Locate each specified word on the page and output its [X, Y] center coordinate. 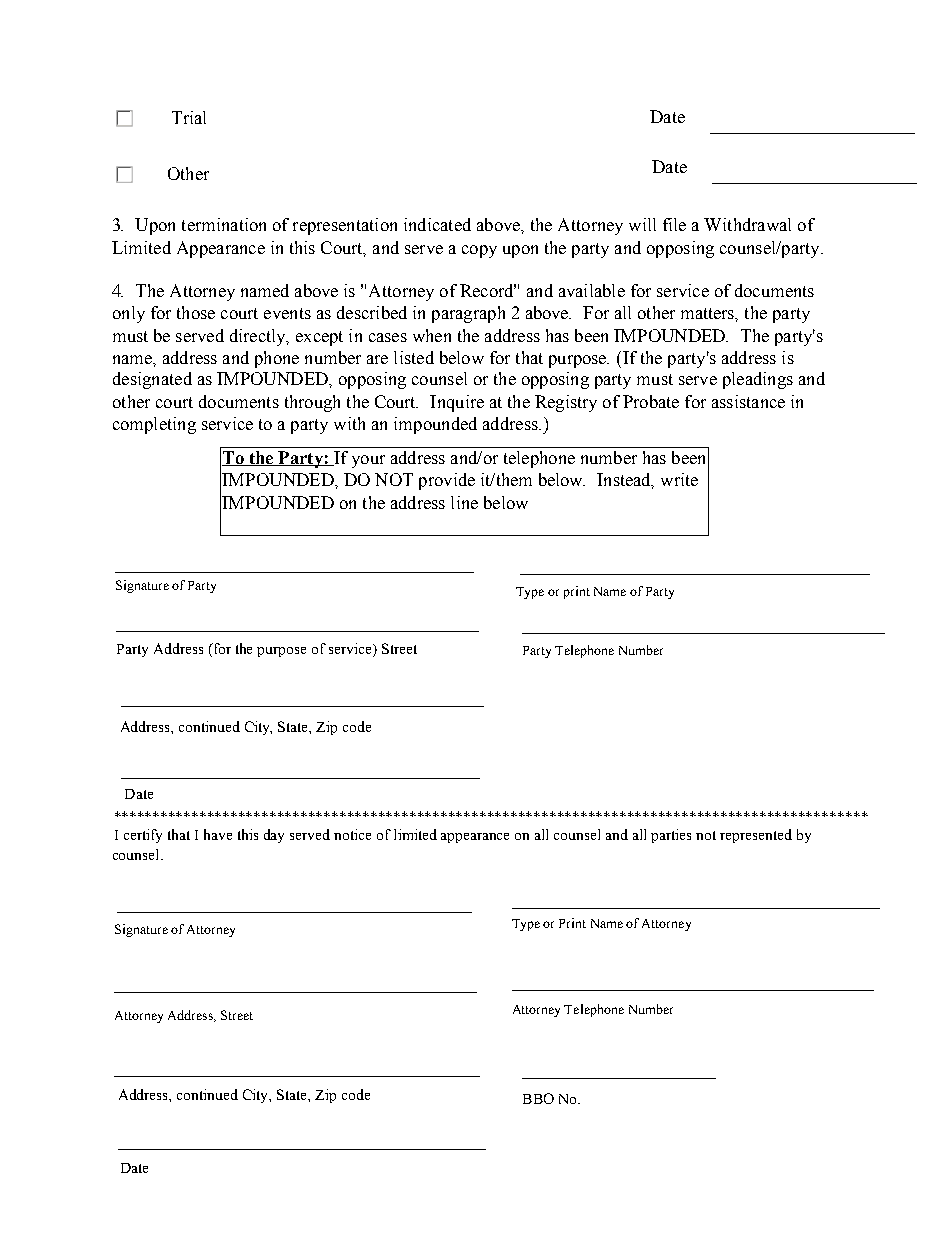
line [464, 502]
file [674, 224]
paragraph [468, 314]
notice [352, 834]
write [679, 479]
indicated [437, 224]
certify [143, 836]
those [196, 312]
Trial [189, 117]
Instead [625, 481]
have [218, 834]
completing [154, 425]
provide [447, 481]
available [592, 290]
